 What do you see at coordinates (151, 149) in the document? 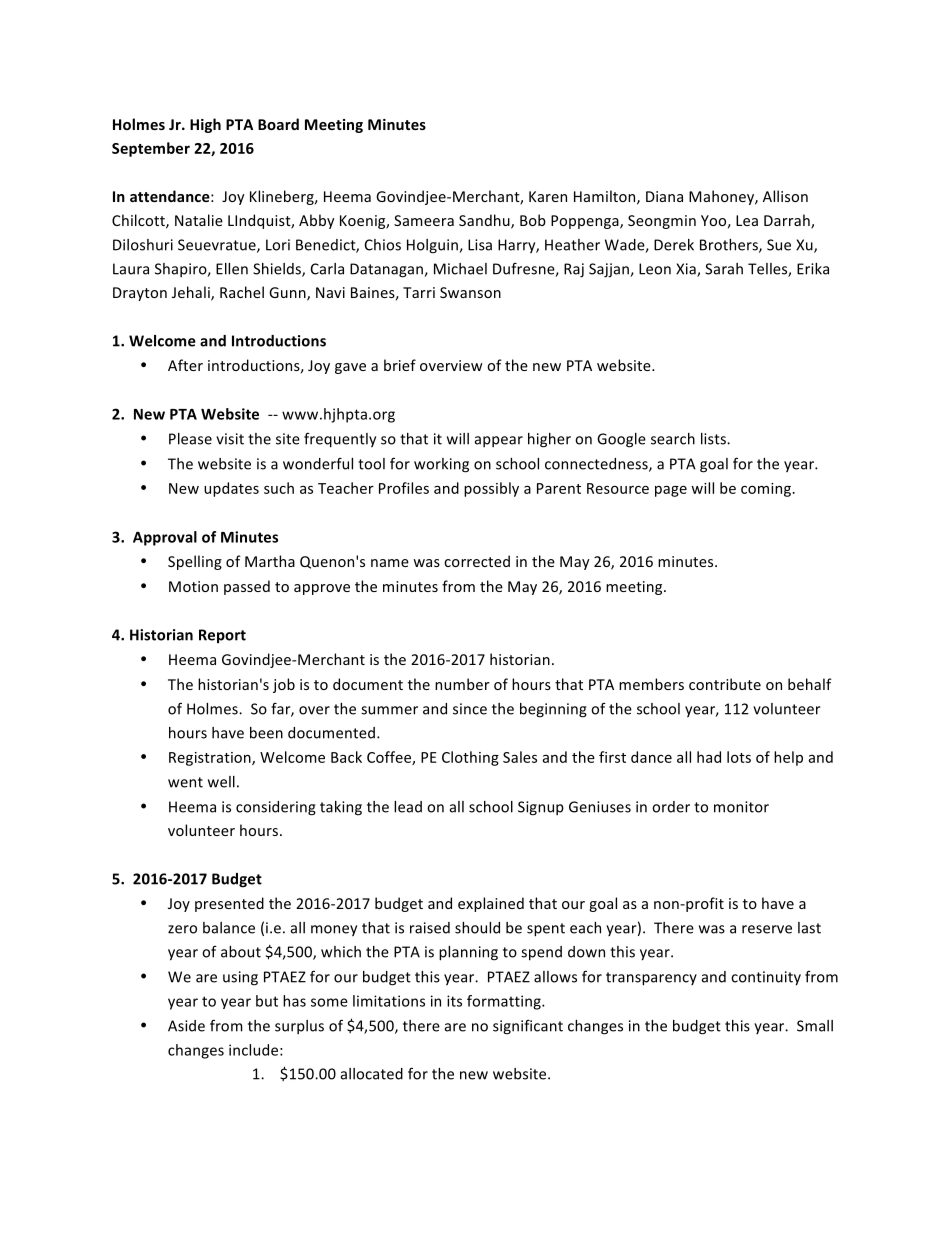
I see `September` at bounding box center [151, 149].
